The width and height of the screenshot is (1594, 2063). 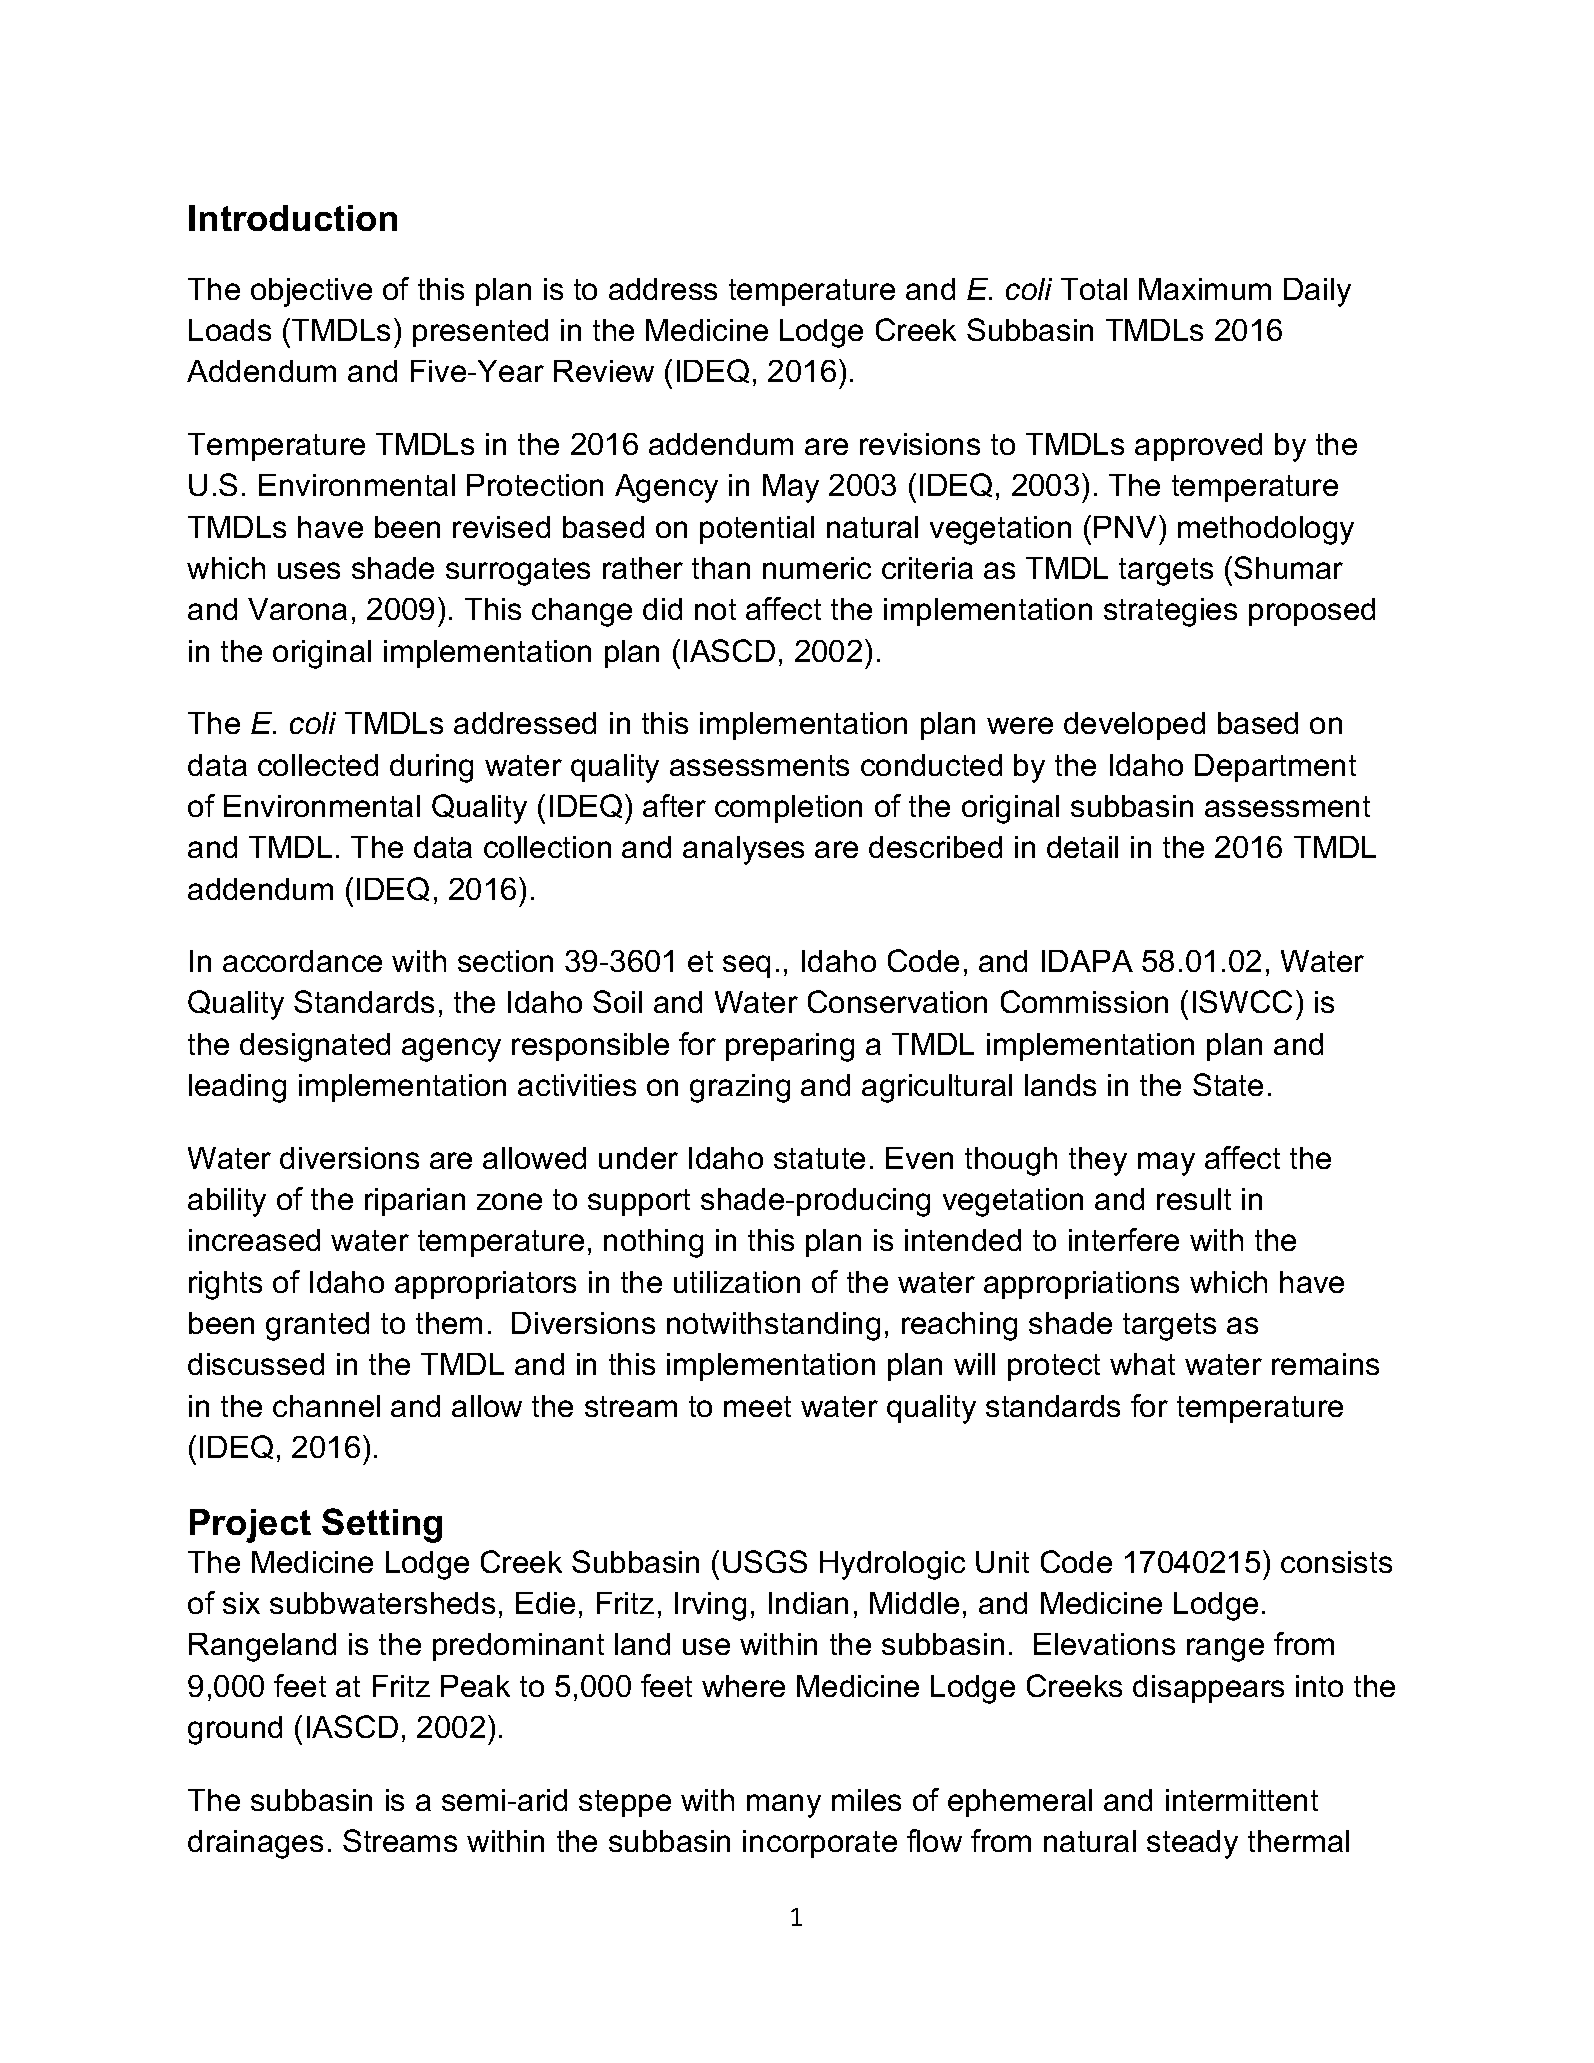 I want to click on completion, so click(x=788, y=809).
